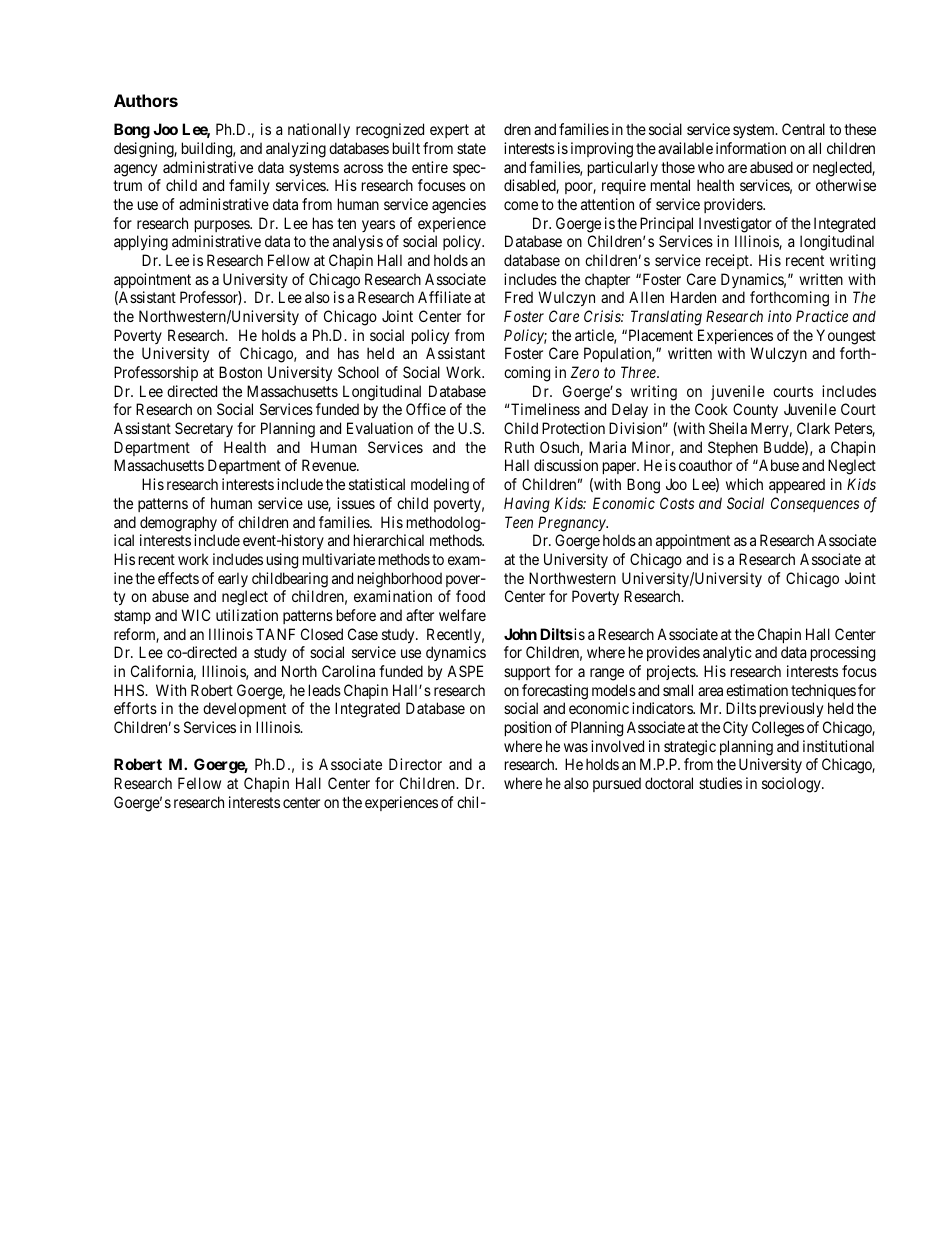 This image has width=952, height=1233. I want to click on position, so click(528, 728).
